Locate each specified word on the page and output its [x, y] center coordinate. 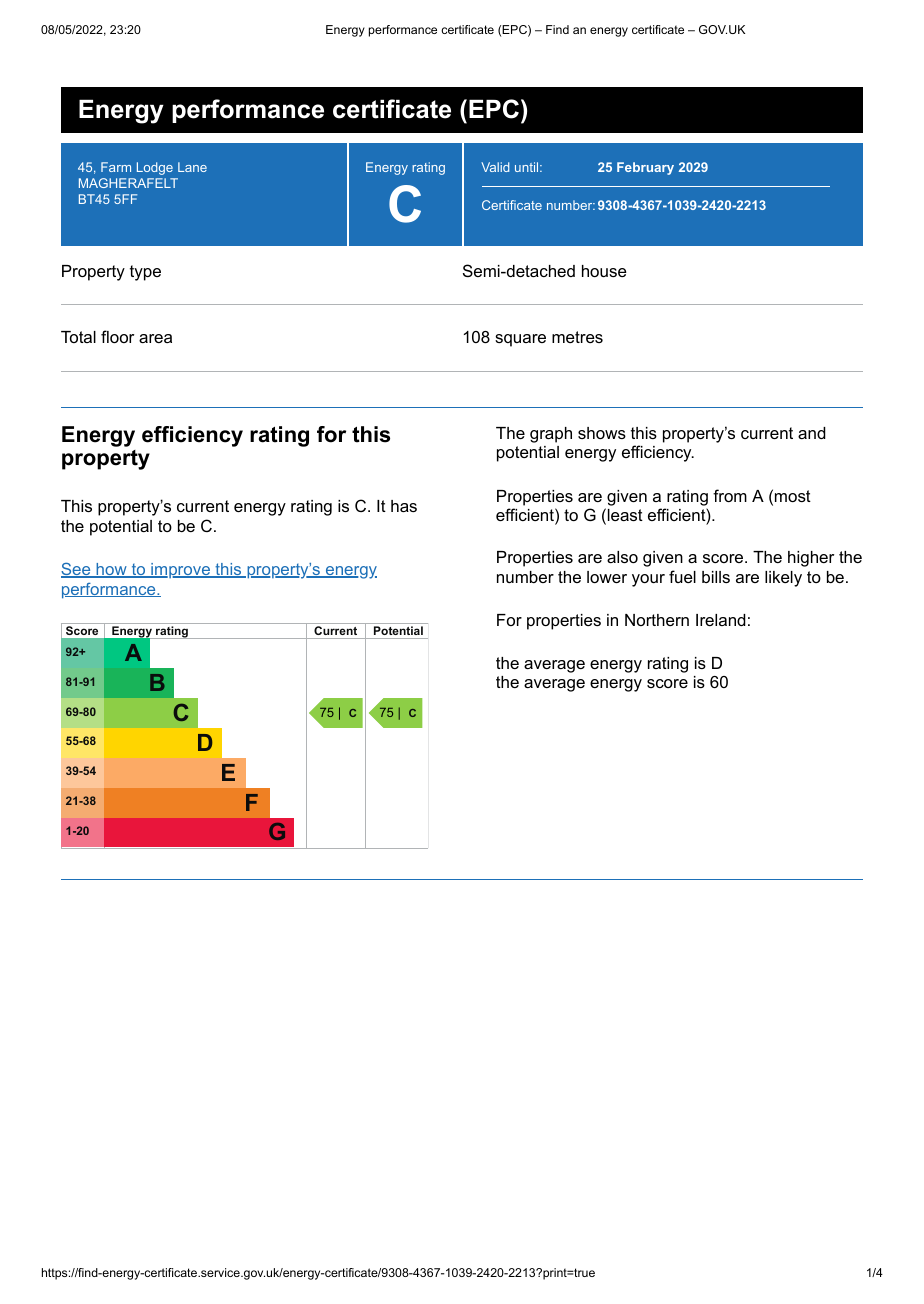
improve [180, 570]
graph [551, 435]
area [155, 338]
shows [602, 433]
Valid [495, 167]
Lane [192, 167]
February [645, 168]
